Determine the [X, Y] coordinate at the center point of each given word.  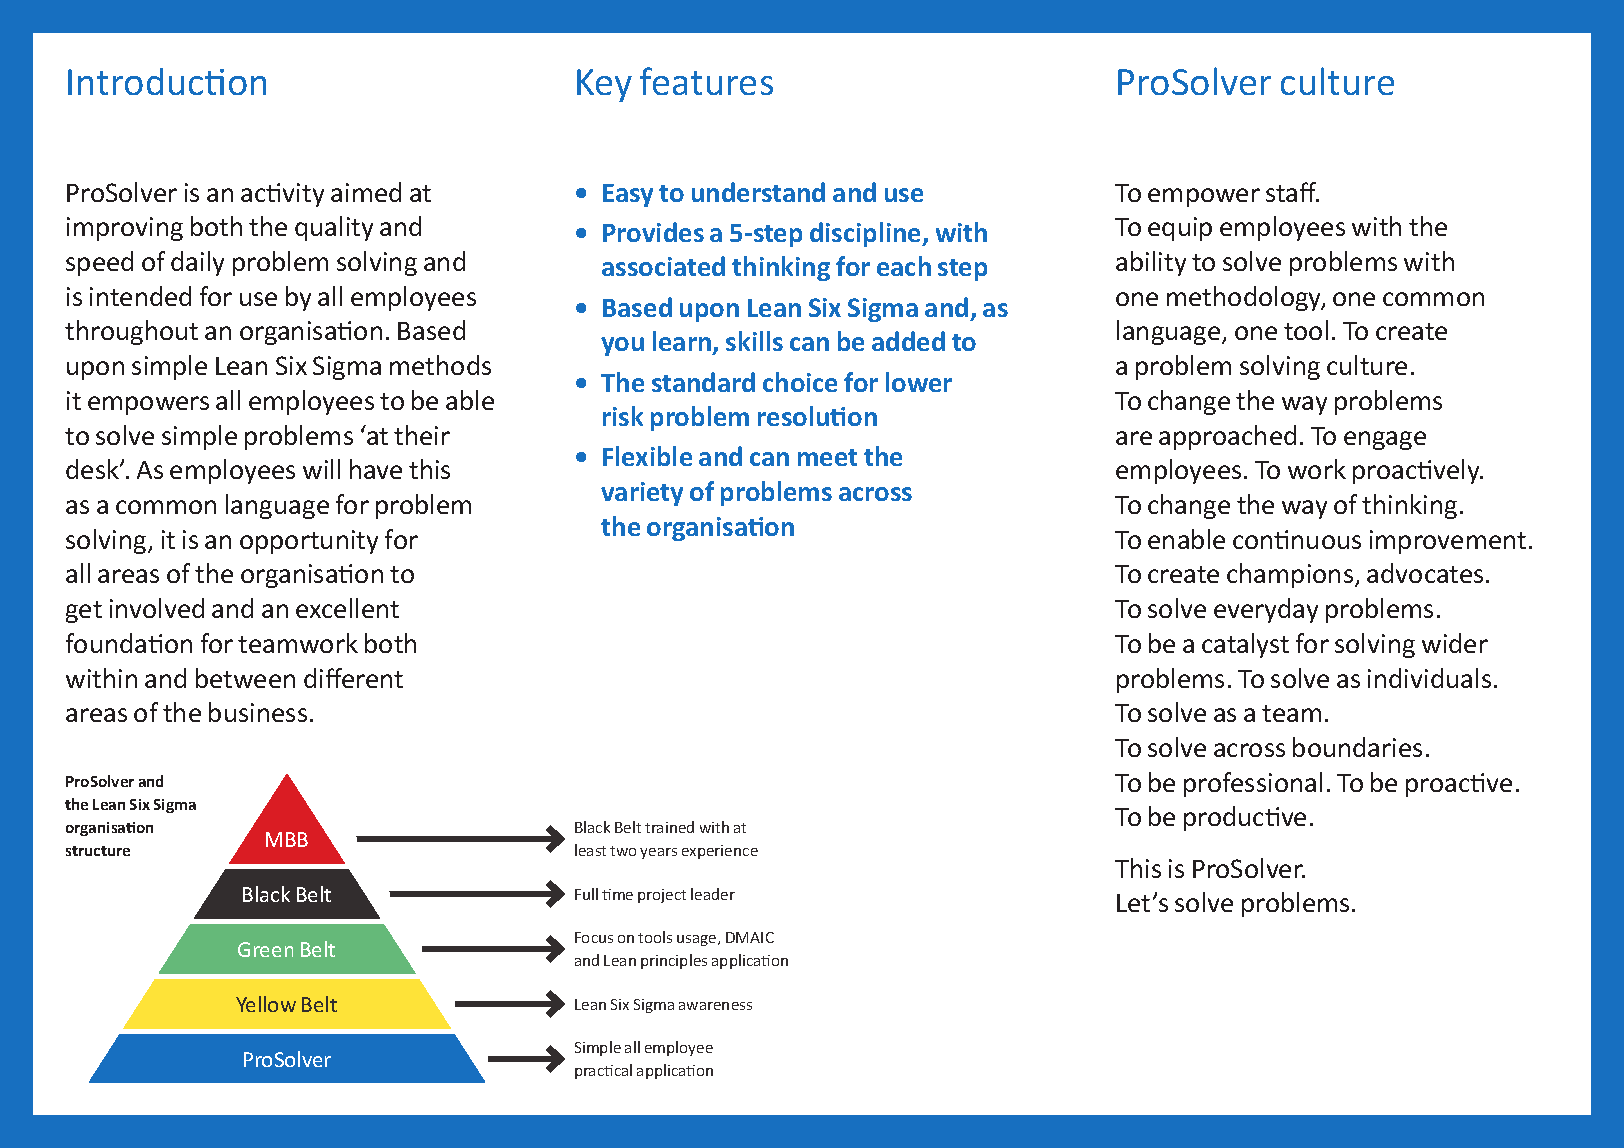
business [258, 712]
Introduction [167, 81]
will [321, 469]
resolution [817, 416]
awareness [715, 1006]
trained [669, 827]
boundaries [1357, 747]
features [706, 81]
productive [1245, 818]
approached [1227, 437]
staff [1292, 192]
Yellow [266, 1004]
